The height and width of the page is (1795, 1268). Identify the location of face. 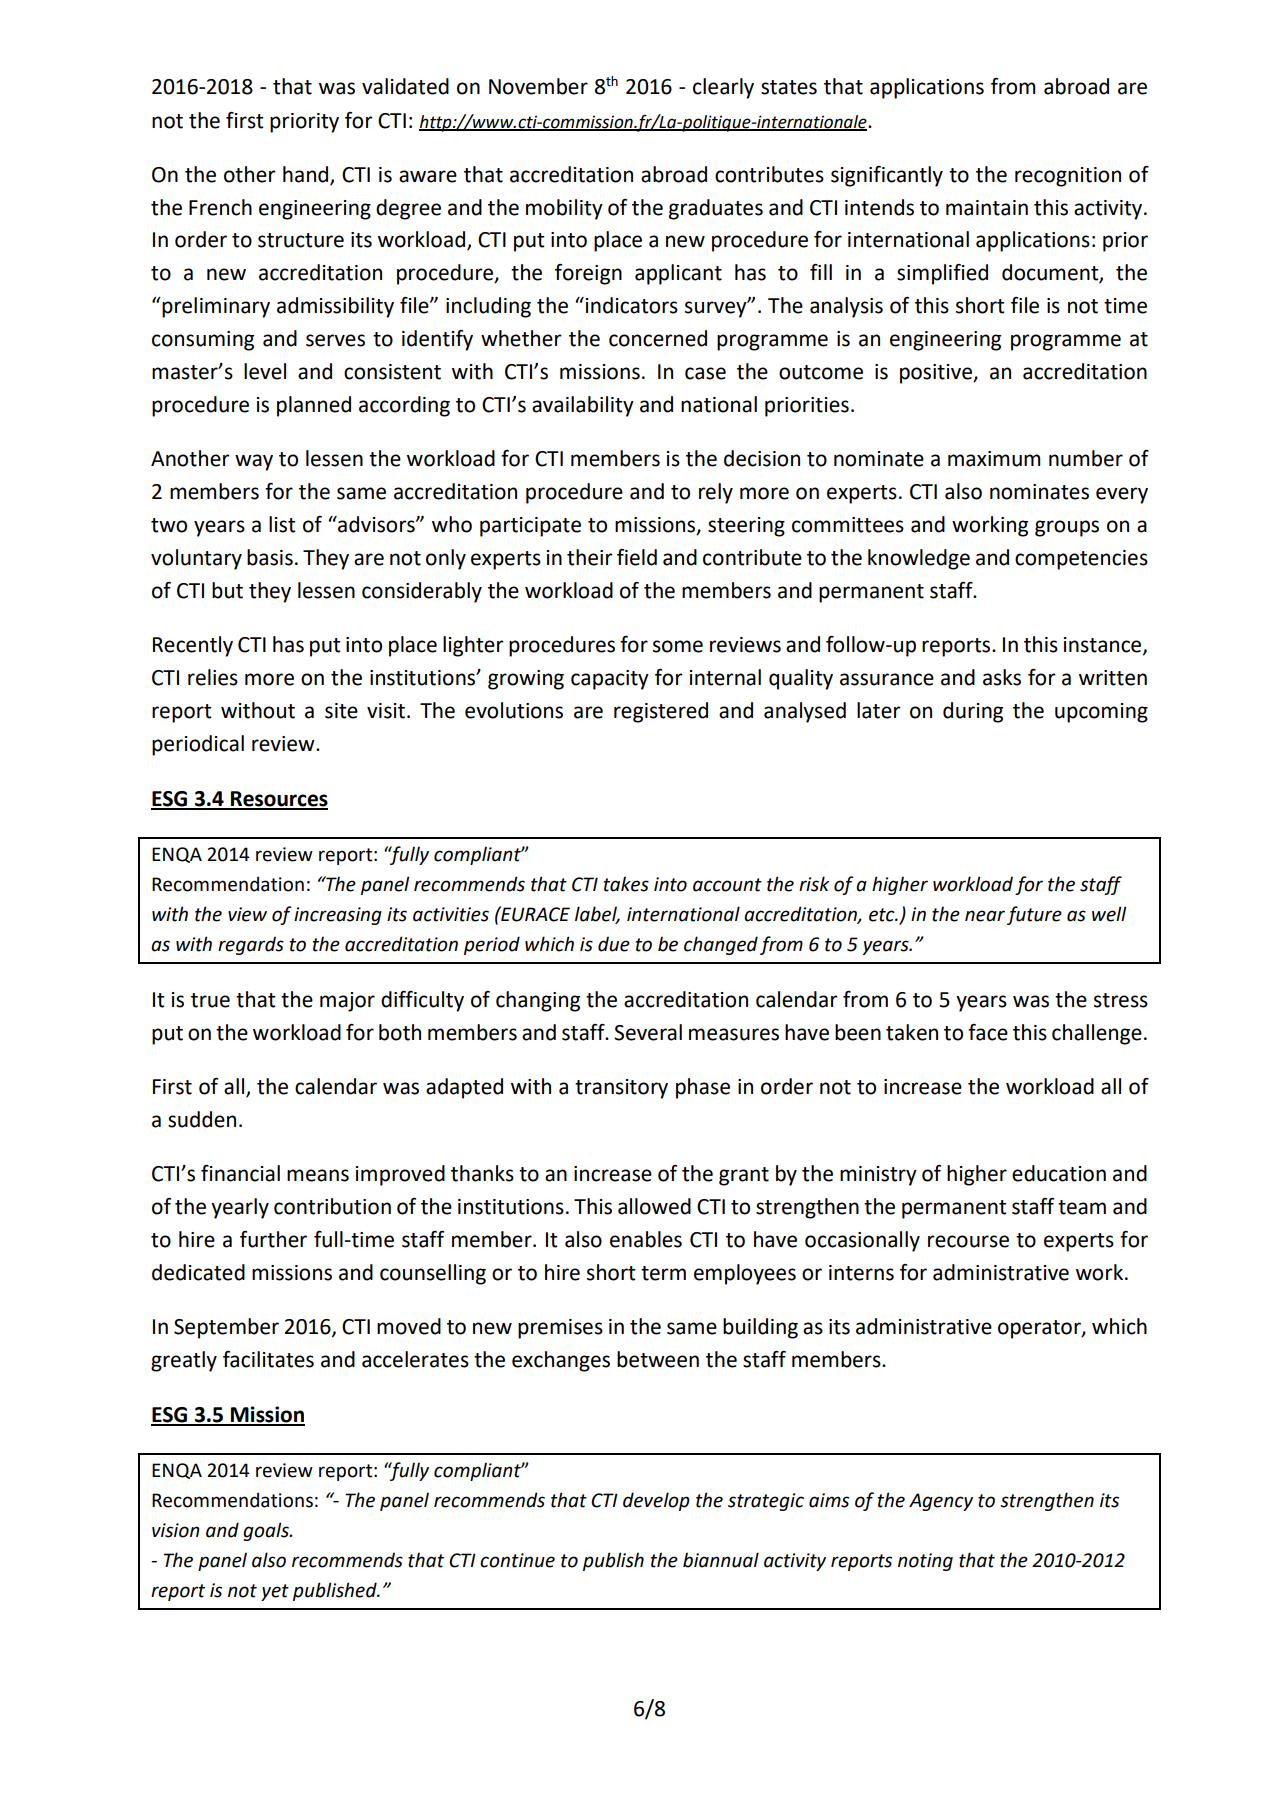
(988, 1032).
